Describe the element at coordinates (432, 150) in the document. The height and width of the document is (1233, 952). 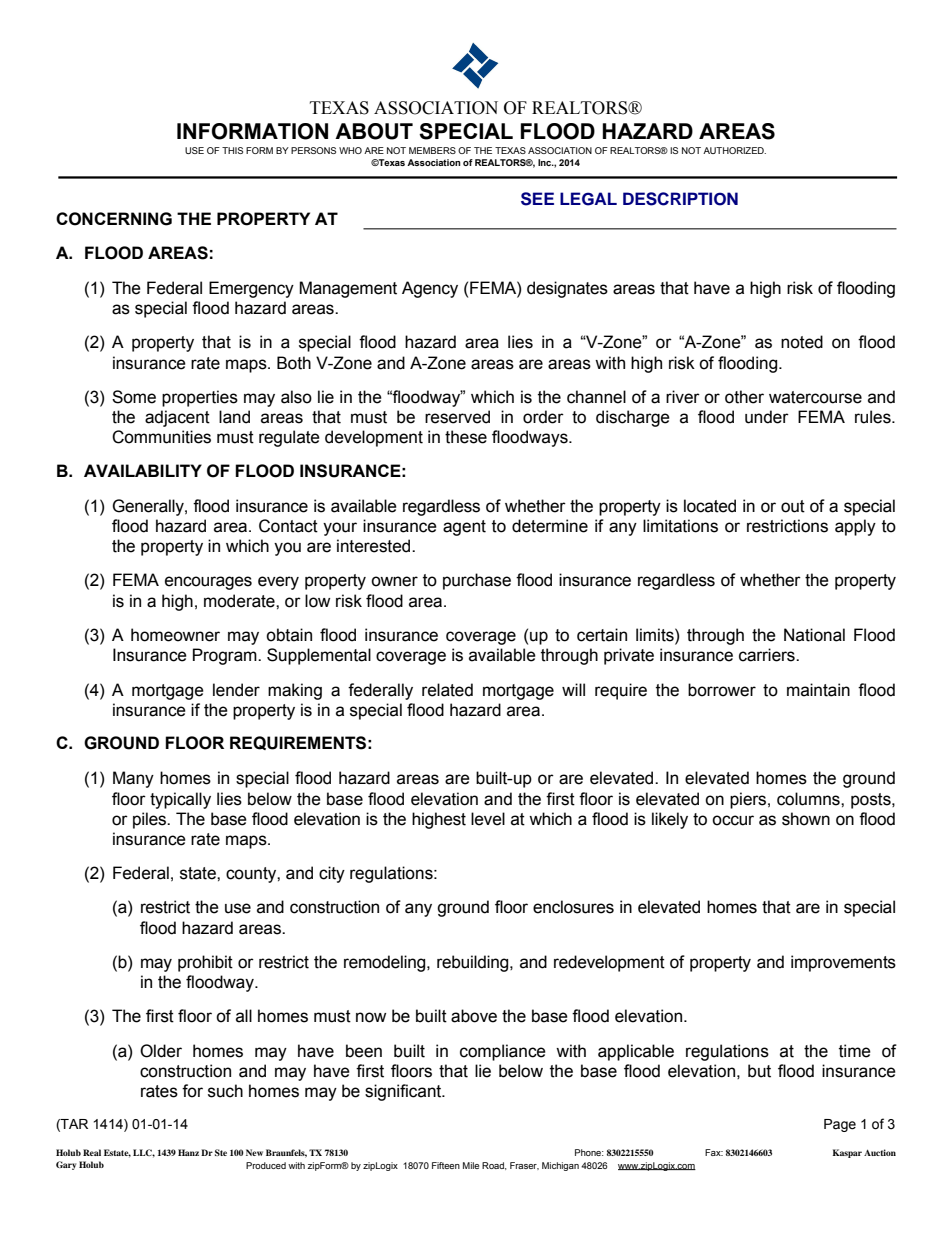
I see `MEMBERS` at that location.
